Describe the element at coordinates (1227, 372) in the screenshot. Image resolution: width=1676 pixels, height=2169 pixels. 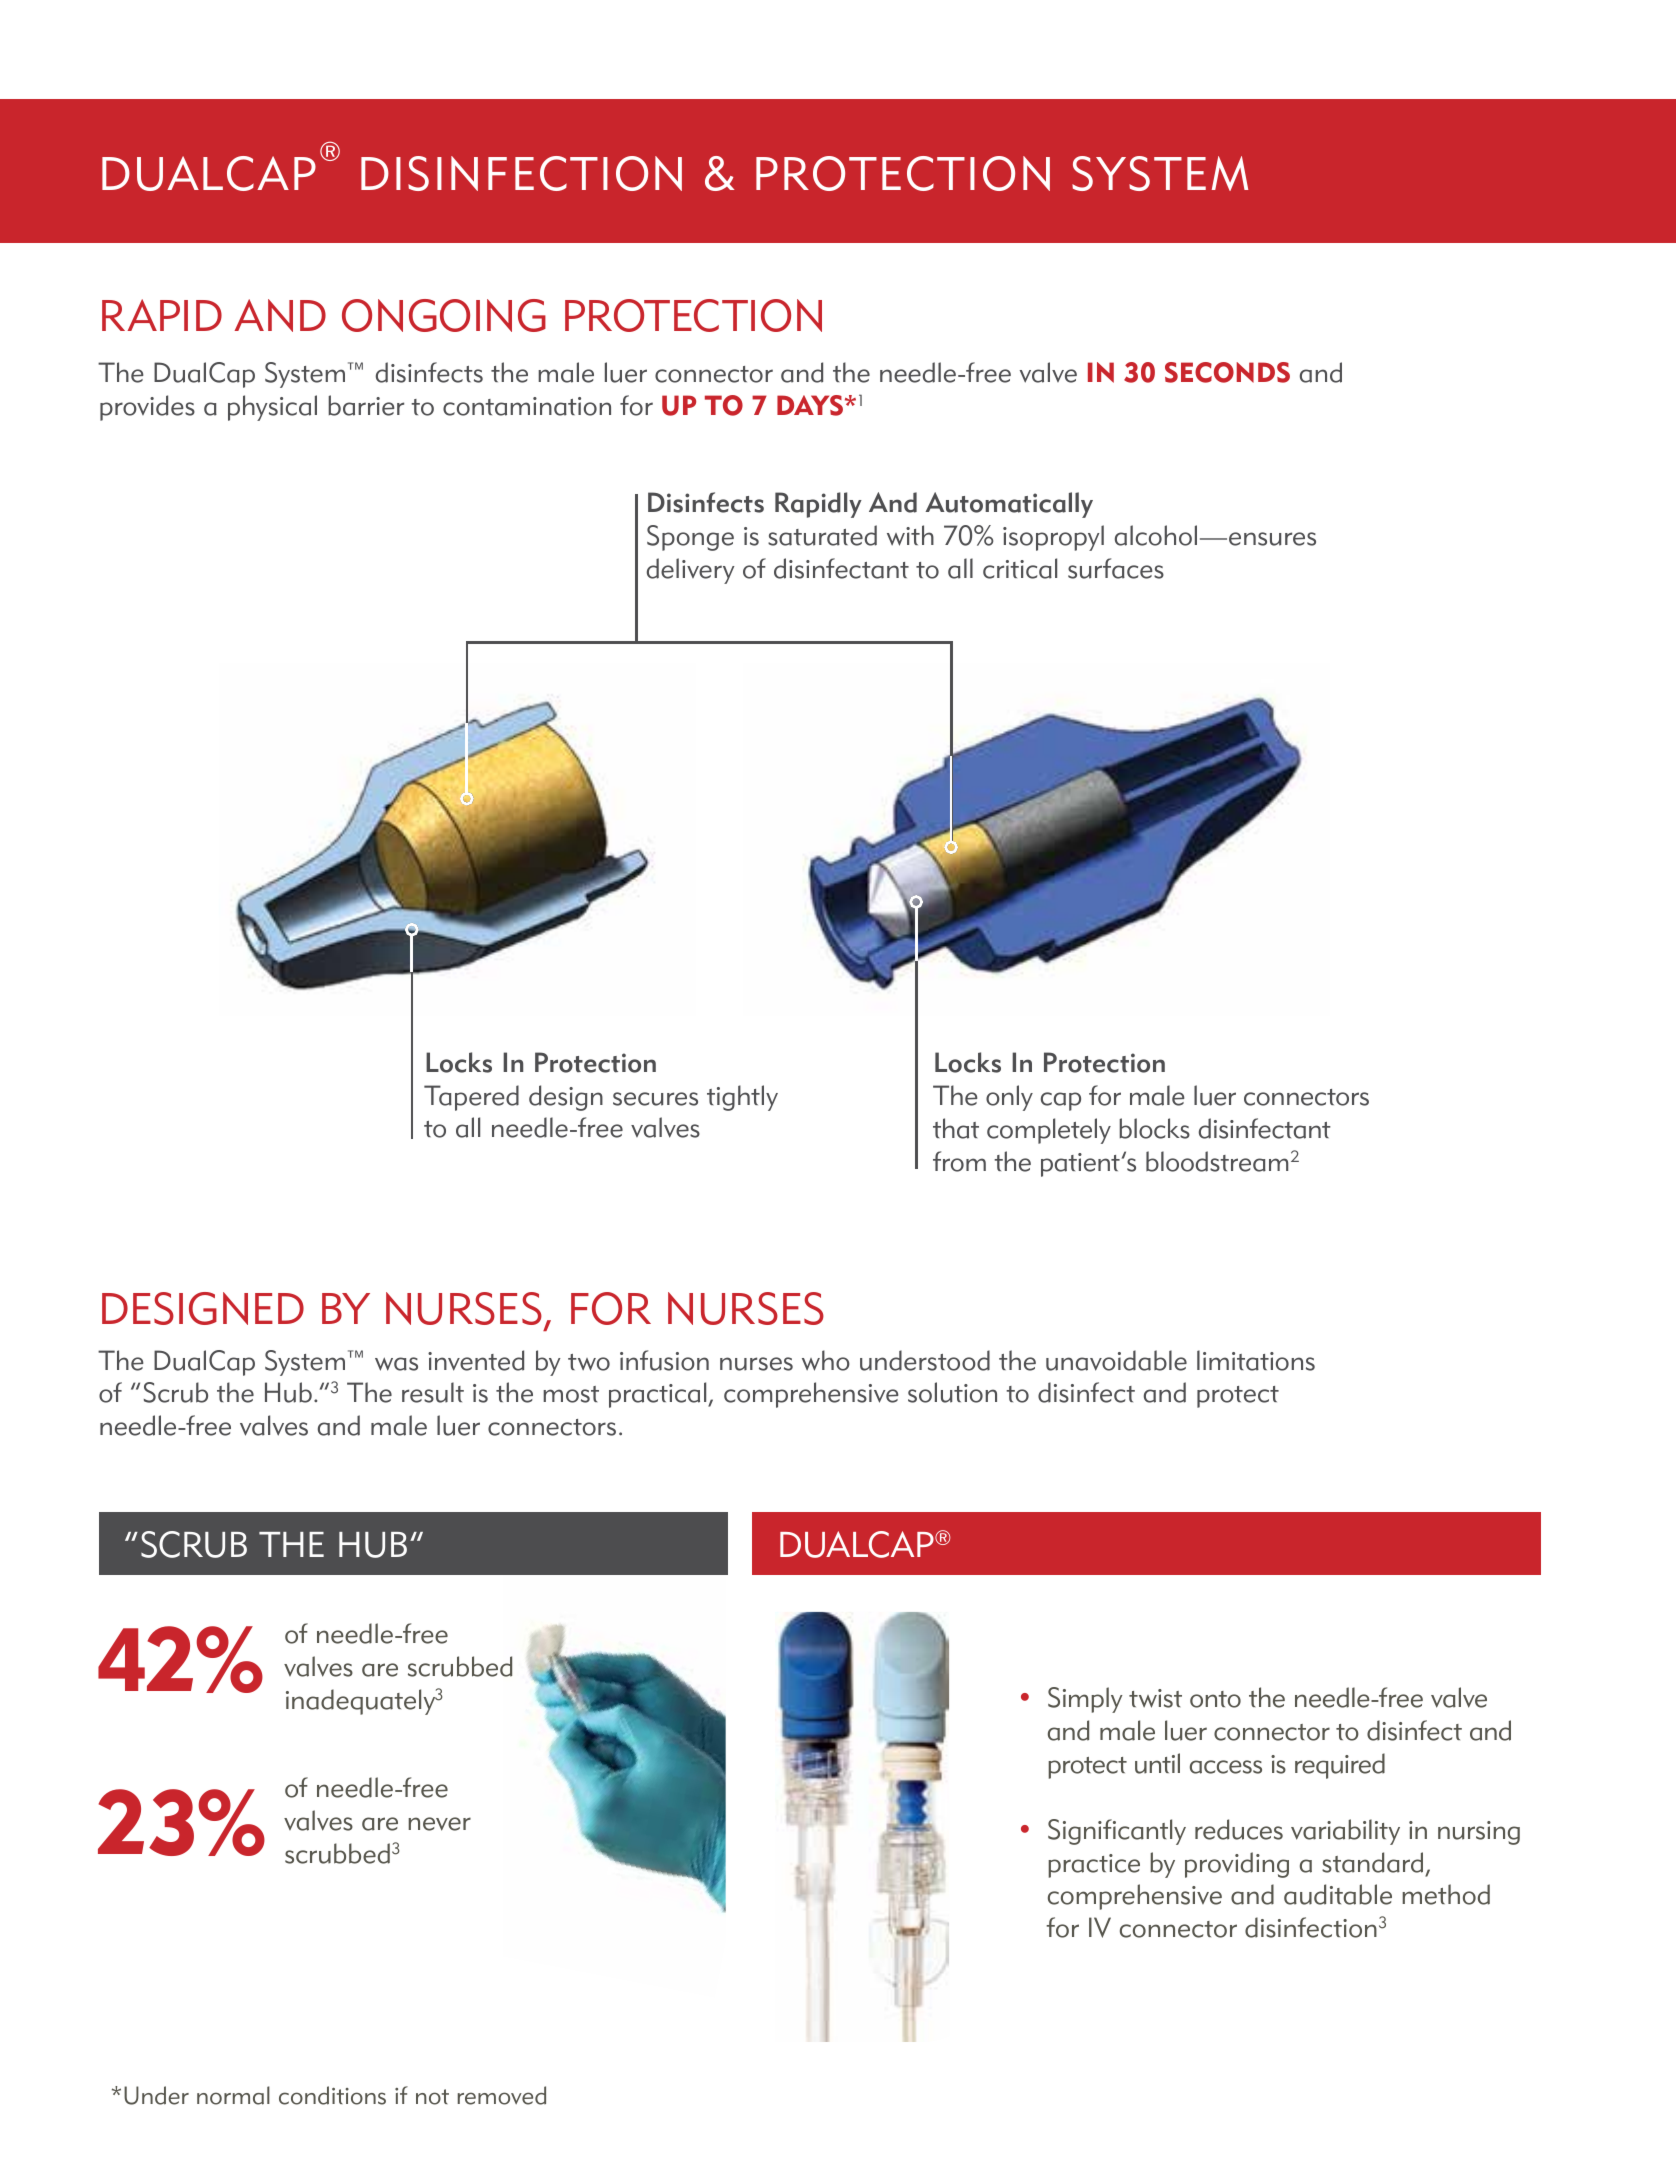
I see `SECONDS` at that location.
